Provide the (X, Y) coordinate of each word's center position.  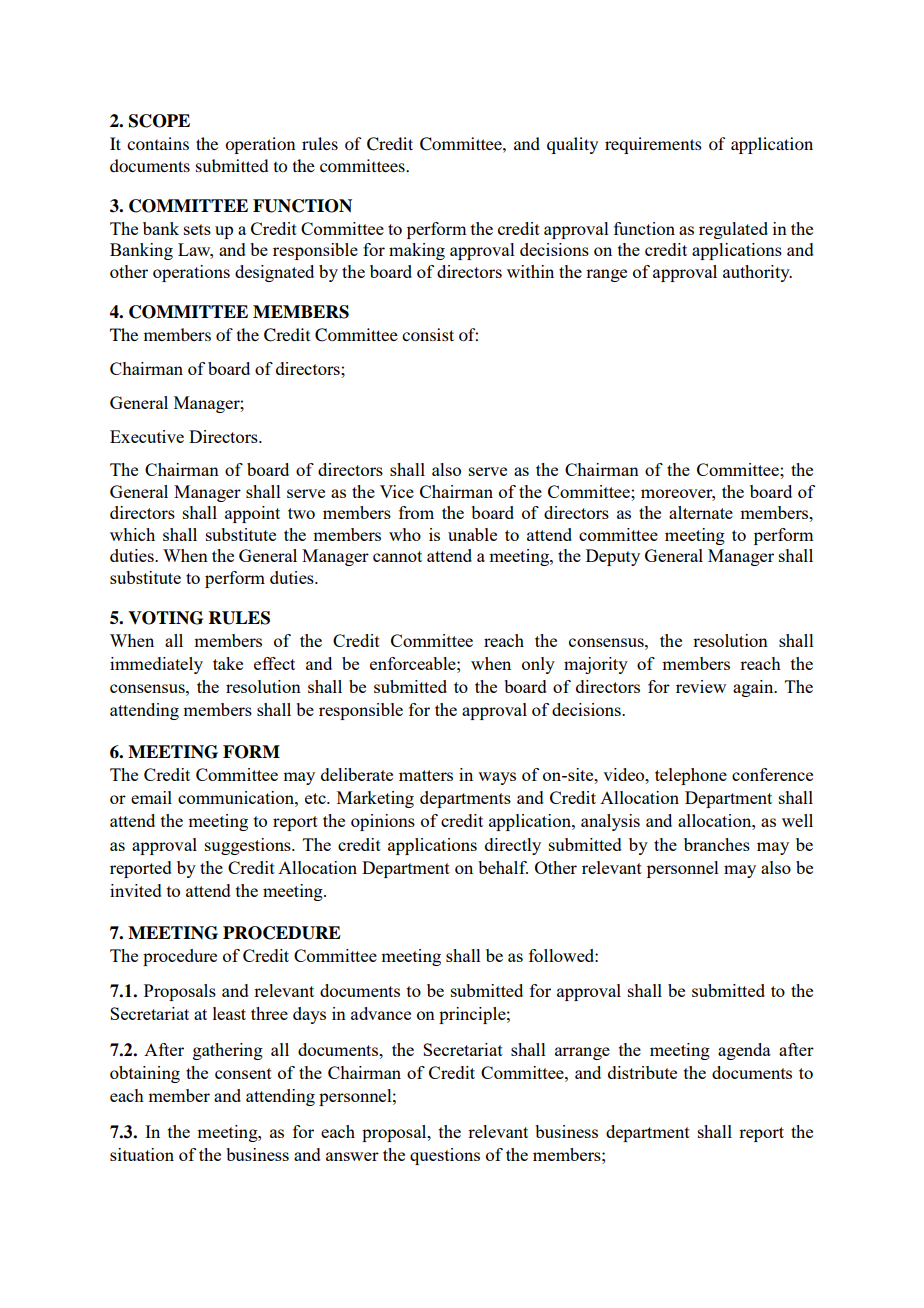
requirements (653, 145)
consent (243, 1073)
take (228, 663)
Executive (147, 436)
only (538, 665)
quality (572, 145)
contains (158, 143)
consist (428, 334)
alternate (701, 512)
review (701, 686)
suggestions (249, 846)
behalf (503, 867)
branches (717, 844)
